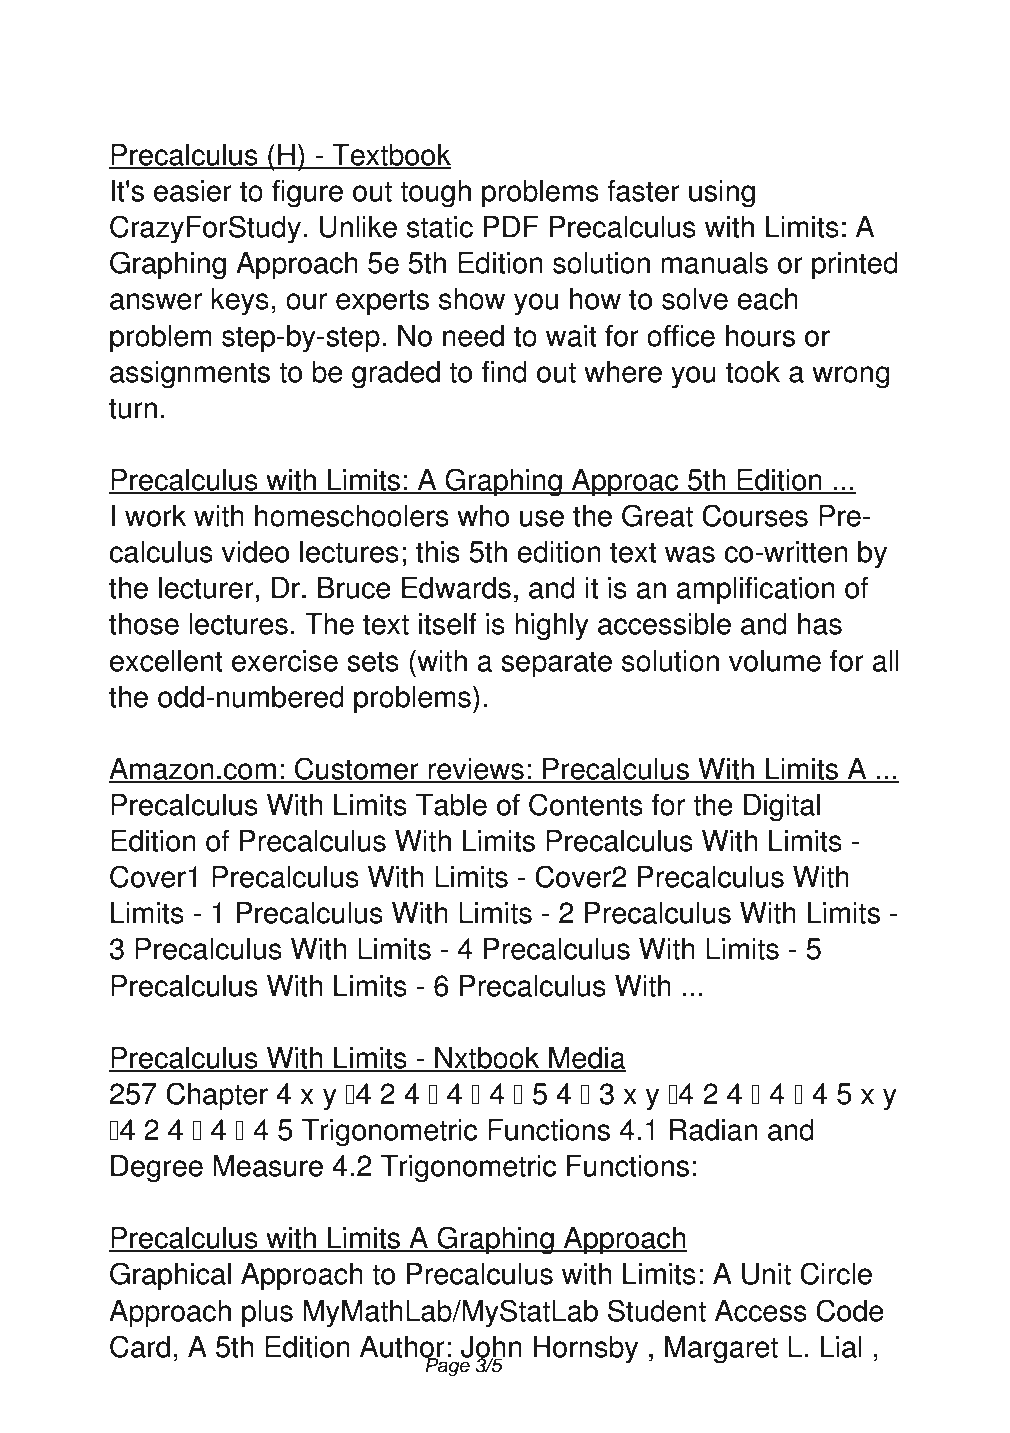 The width and height of the screenshot is (1010, 1433). I want to click on Media, so click(586, 1059).
